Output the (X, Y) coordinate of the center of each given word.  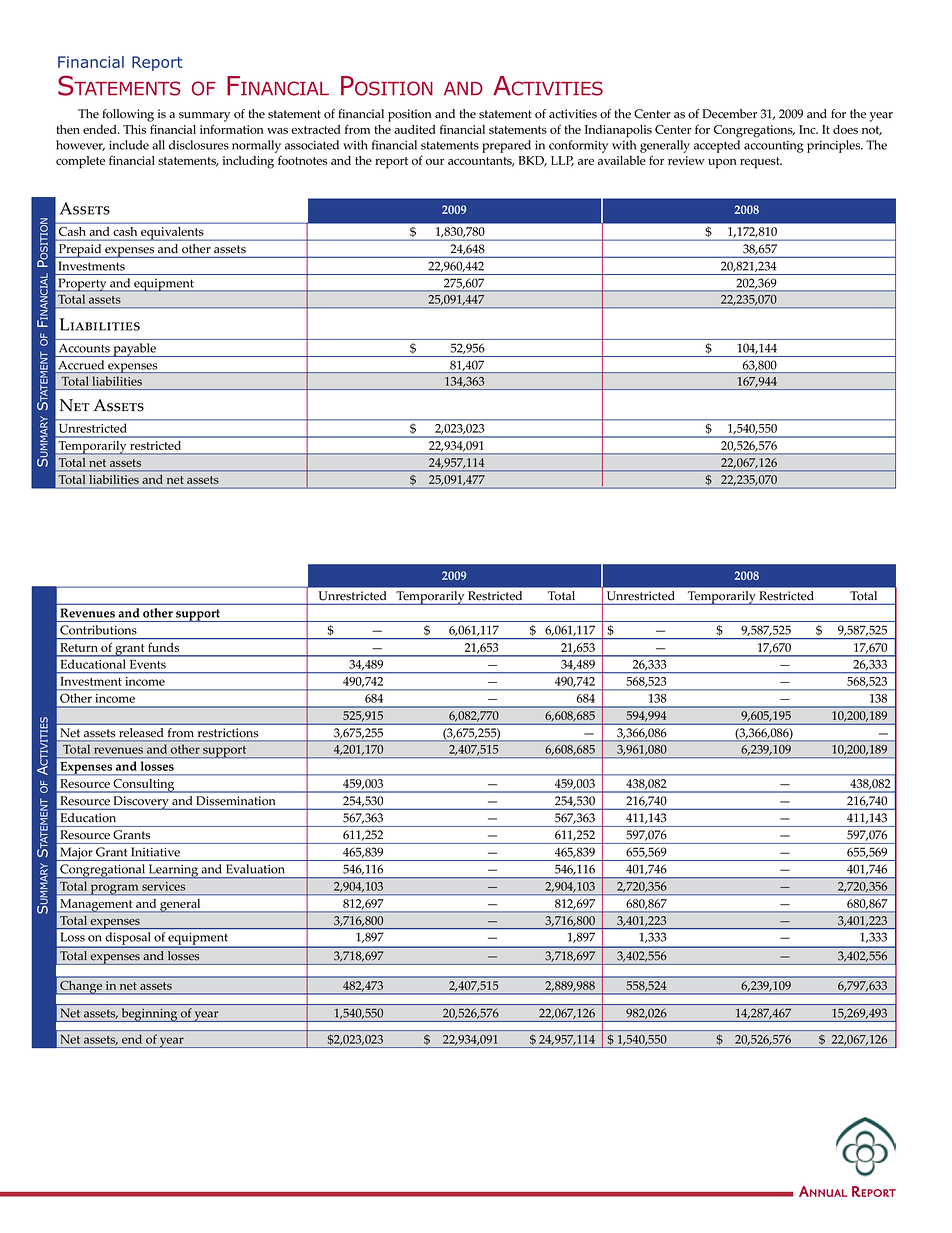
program (115, 889)
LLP (562, 161)
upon (722, 164)
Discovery (141, 803)
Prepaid (80, 251)
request (761, 163)
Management (96, 906)
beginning (149, 1015)
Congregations (754, 131)
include (129, 145)
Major (76, 854)
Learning (174, 871)
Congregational (102, 871)
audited (415, 129)
